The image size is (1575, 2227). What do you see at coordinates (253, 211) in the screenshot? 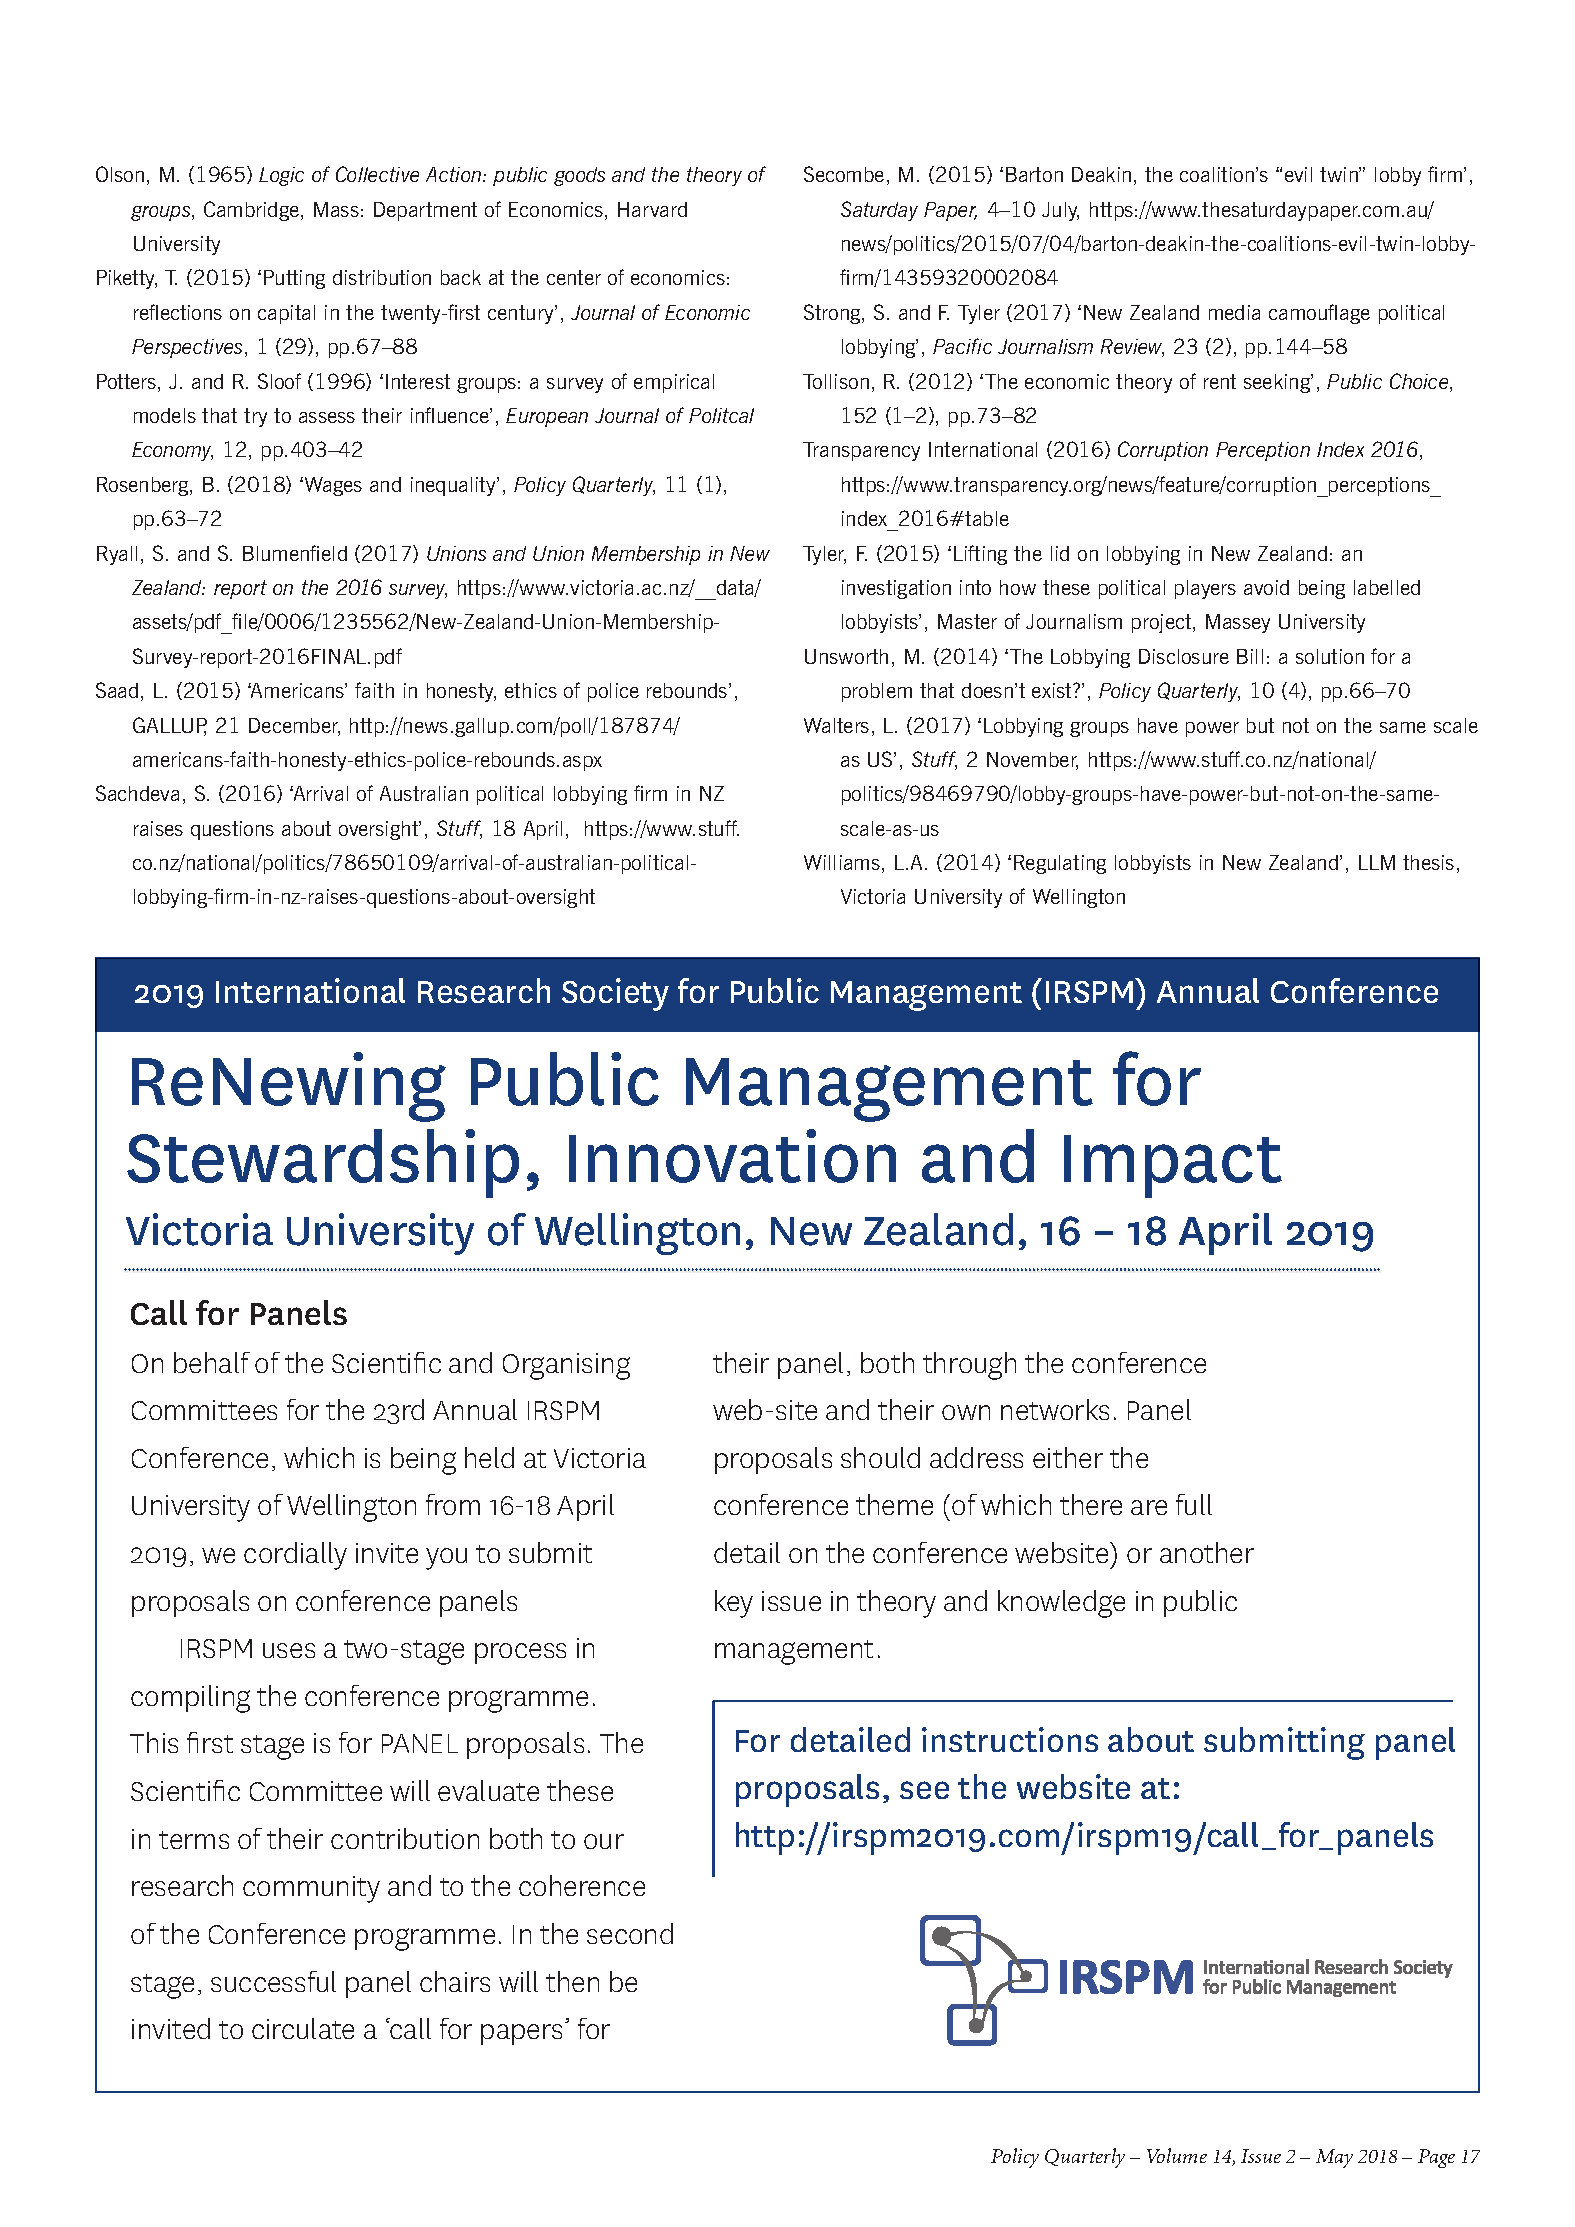
I see `Cambridge` at bounding box center [253, 211].
